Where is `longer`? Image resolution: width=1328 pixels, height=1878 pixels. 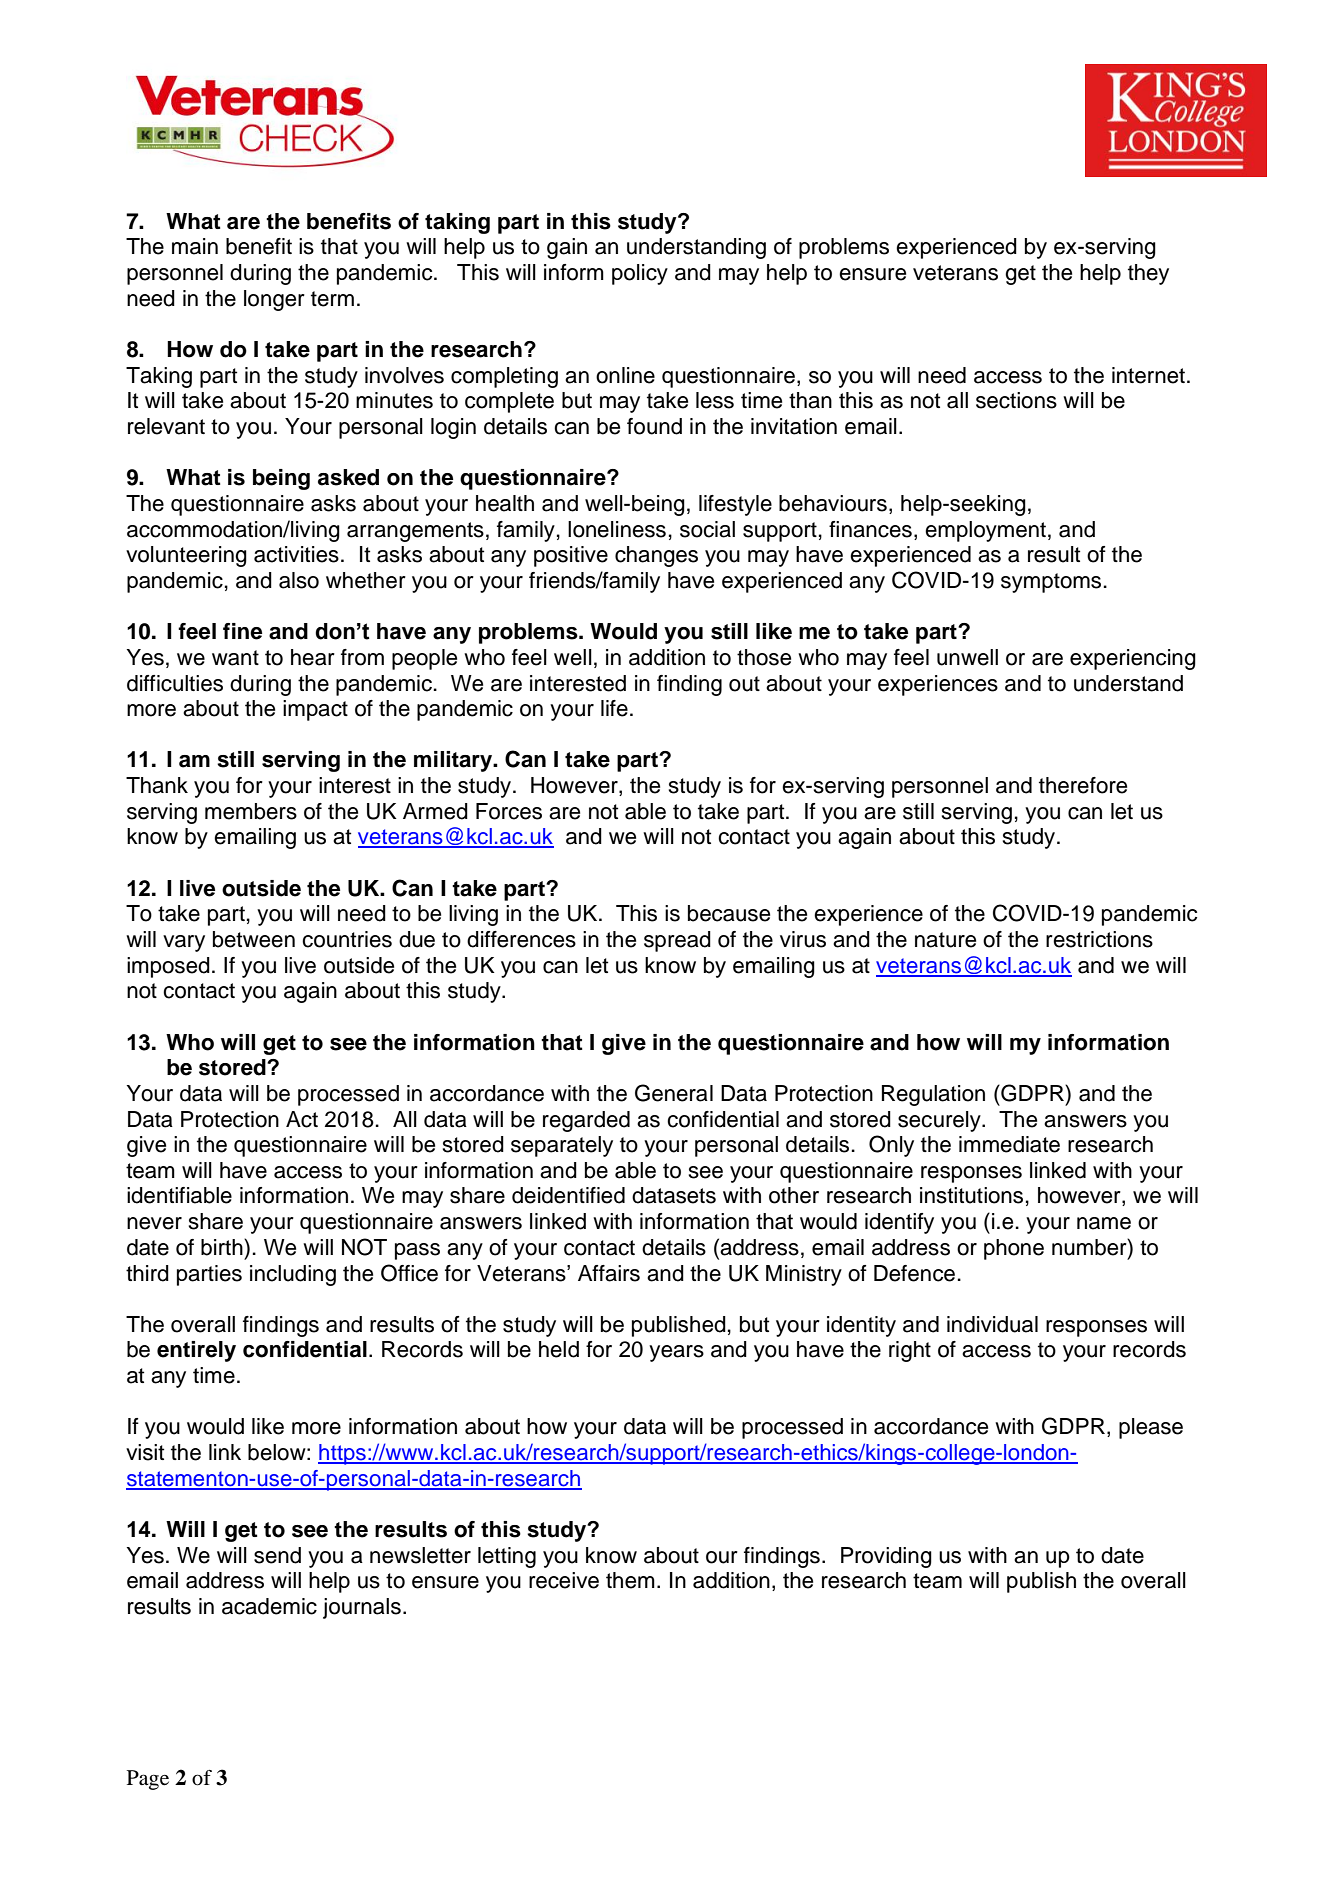
longer is located at coordinates (274, 300).
